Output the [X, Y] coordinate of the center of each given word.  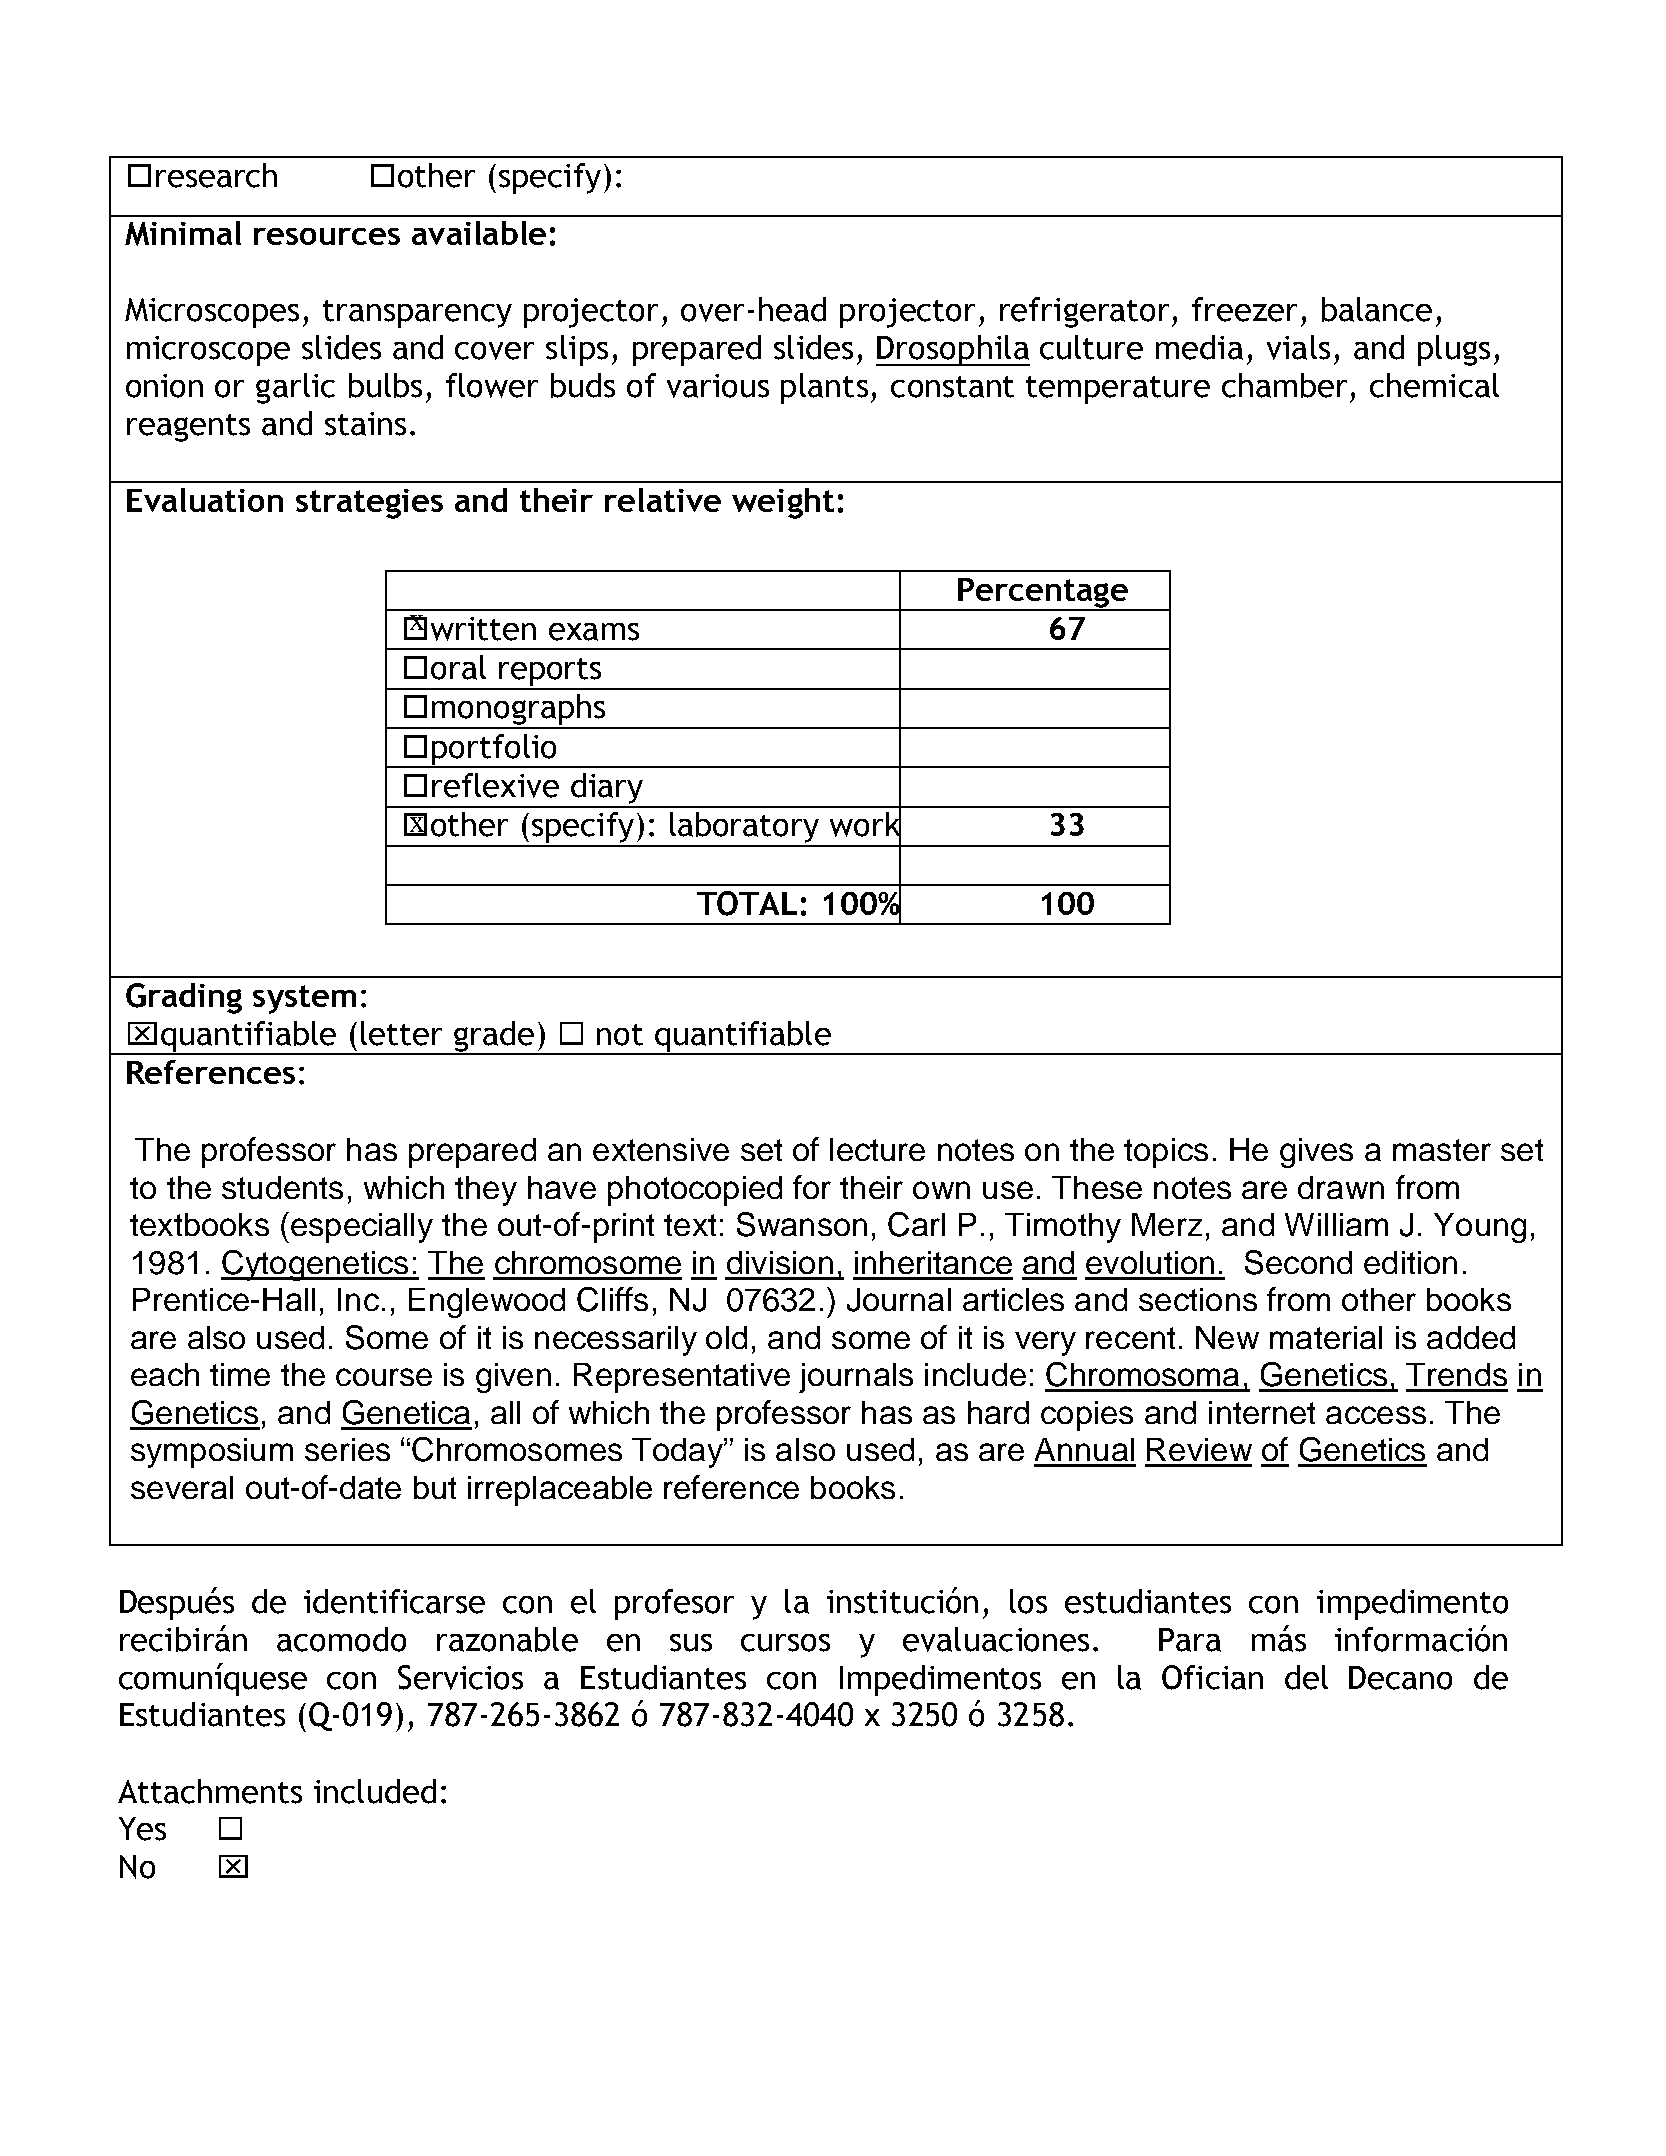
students [282, 1187]
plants [824, 388]
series [347, 1449]
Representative [682, 1378]
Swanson [802, 1224]
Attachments [210, 1791]
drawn [1341, 1187]
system [304, 999]
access [1376, 1415]
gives [1316, 1153]
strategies [369, 504]
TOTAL [747, 903]
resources [327, 236]
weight [783, 503]
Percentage [1043, 594]
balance [1377, 309]
